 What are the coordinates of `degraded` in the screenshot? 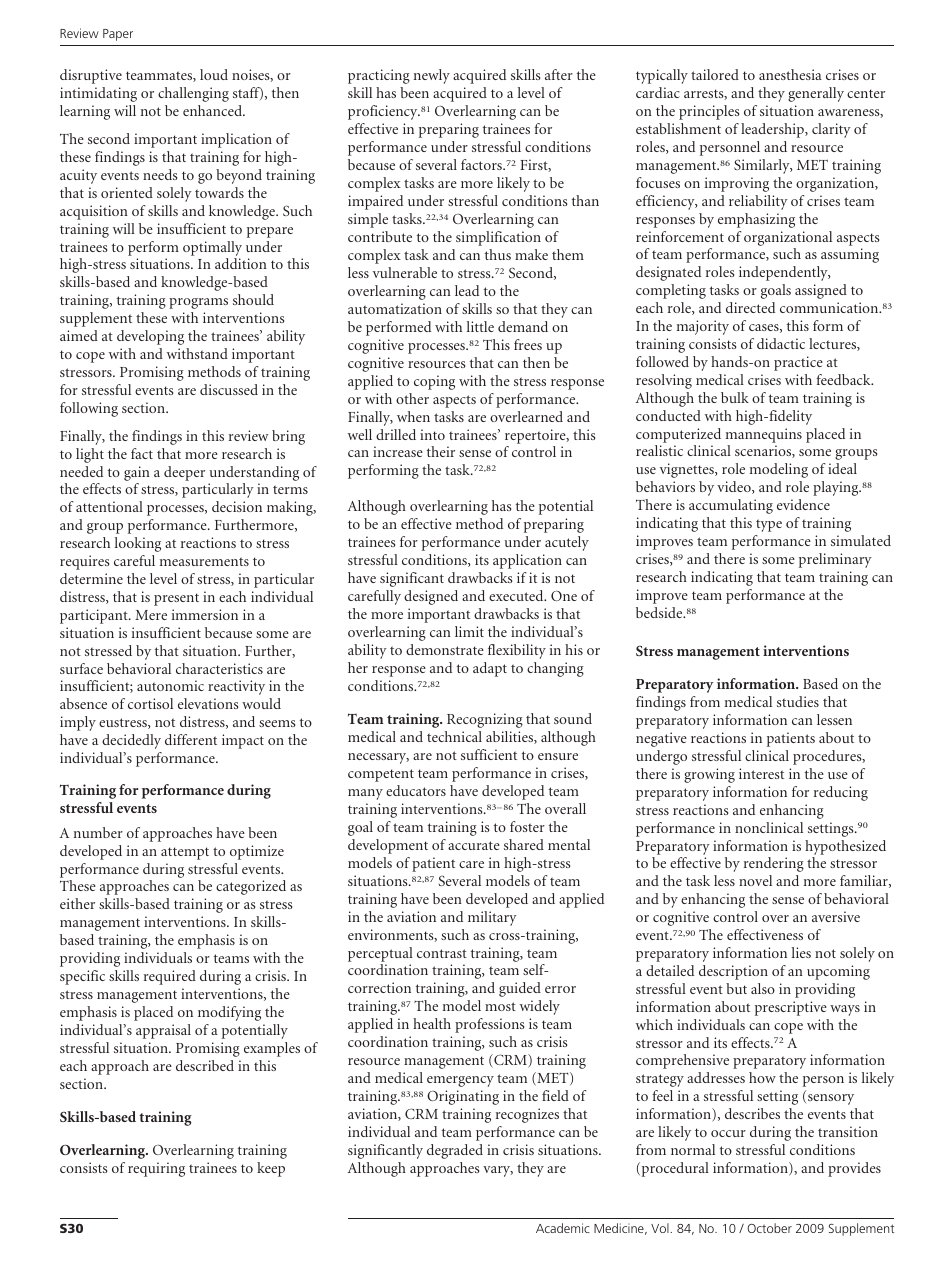 It's located at (455, 1151).
